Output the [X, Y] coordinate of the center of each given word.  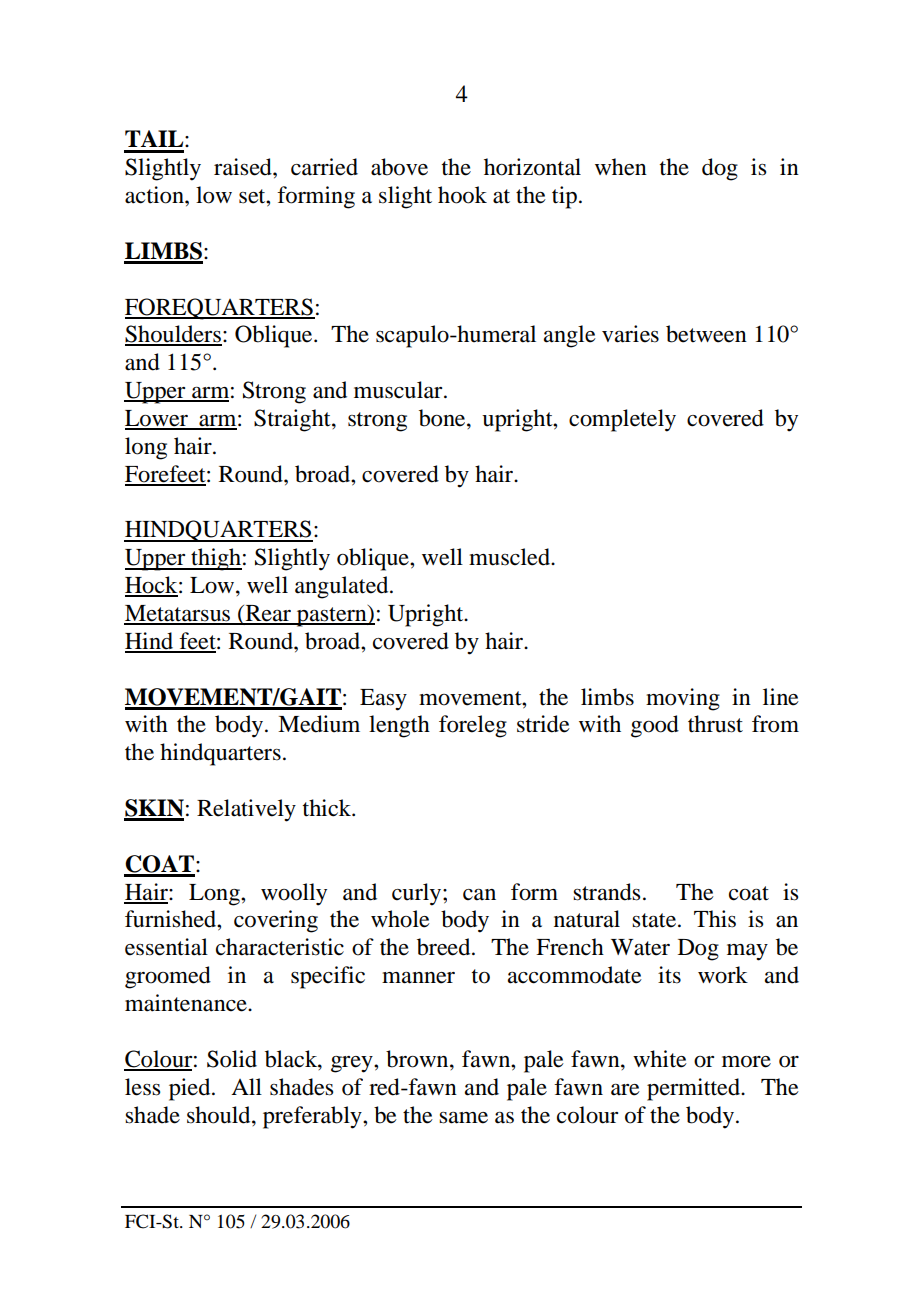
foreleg [473, 726]
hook [462, 195]
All [246, 1086]
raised [244, 167]
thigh [215, 559]
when [621, 167]
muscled [510, 557]
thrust [715, 724]
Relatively [246, 810]
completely [622, 420]
